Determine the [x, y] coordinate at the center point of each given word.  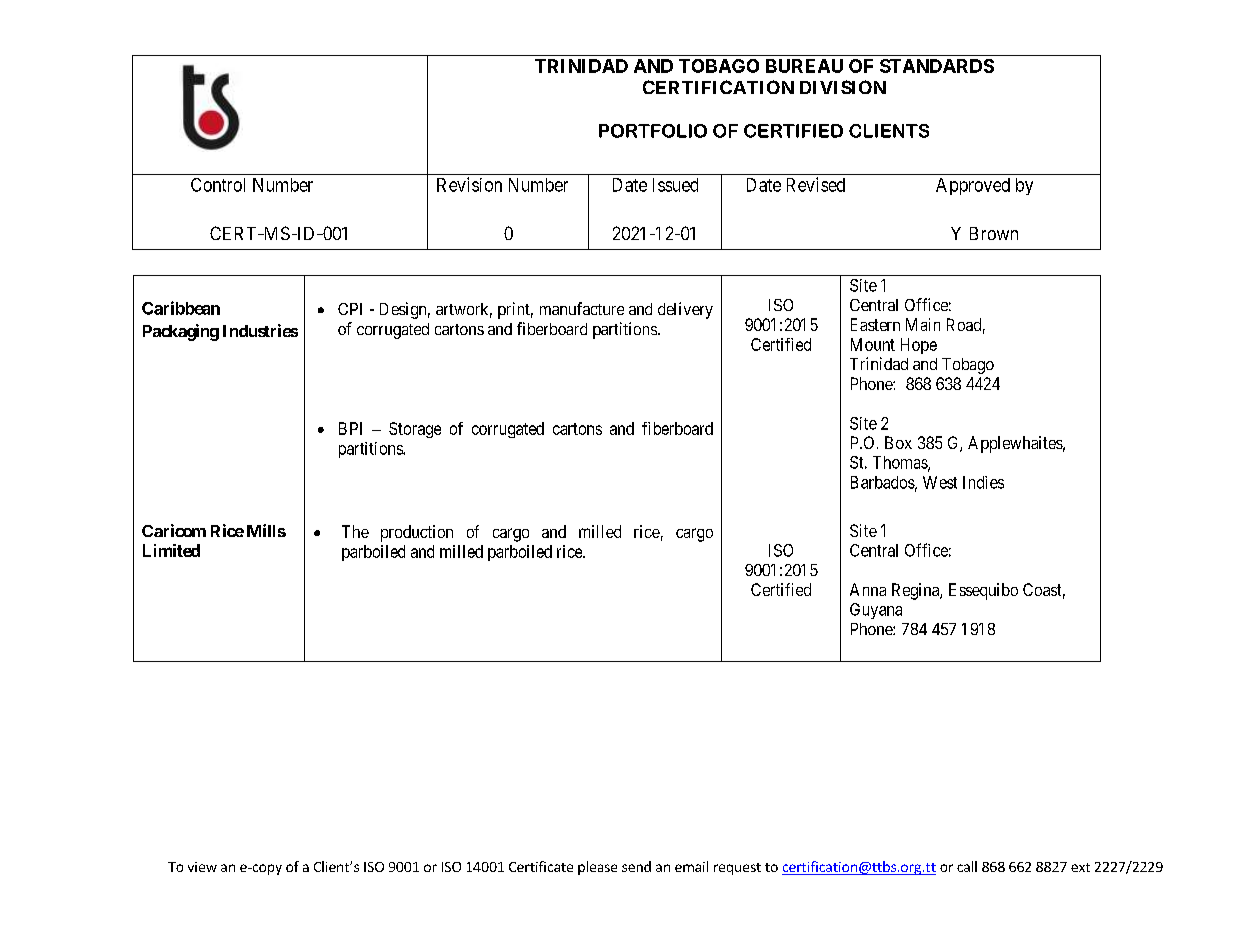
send [636, 866]
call [967, 866]
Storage [415, 430]
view [202, 867]
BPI [350, 428]
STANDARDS [937, 66]
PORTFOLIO [653, 131]
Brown [994, 233]
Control [218, 185]
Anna [868, 589]
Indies [983, 482]
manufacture [582, 308]
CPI [350, 309]
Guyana [876, 611]
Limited [171, 550]
